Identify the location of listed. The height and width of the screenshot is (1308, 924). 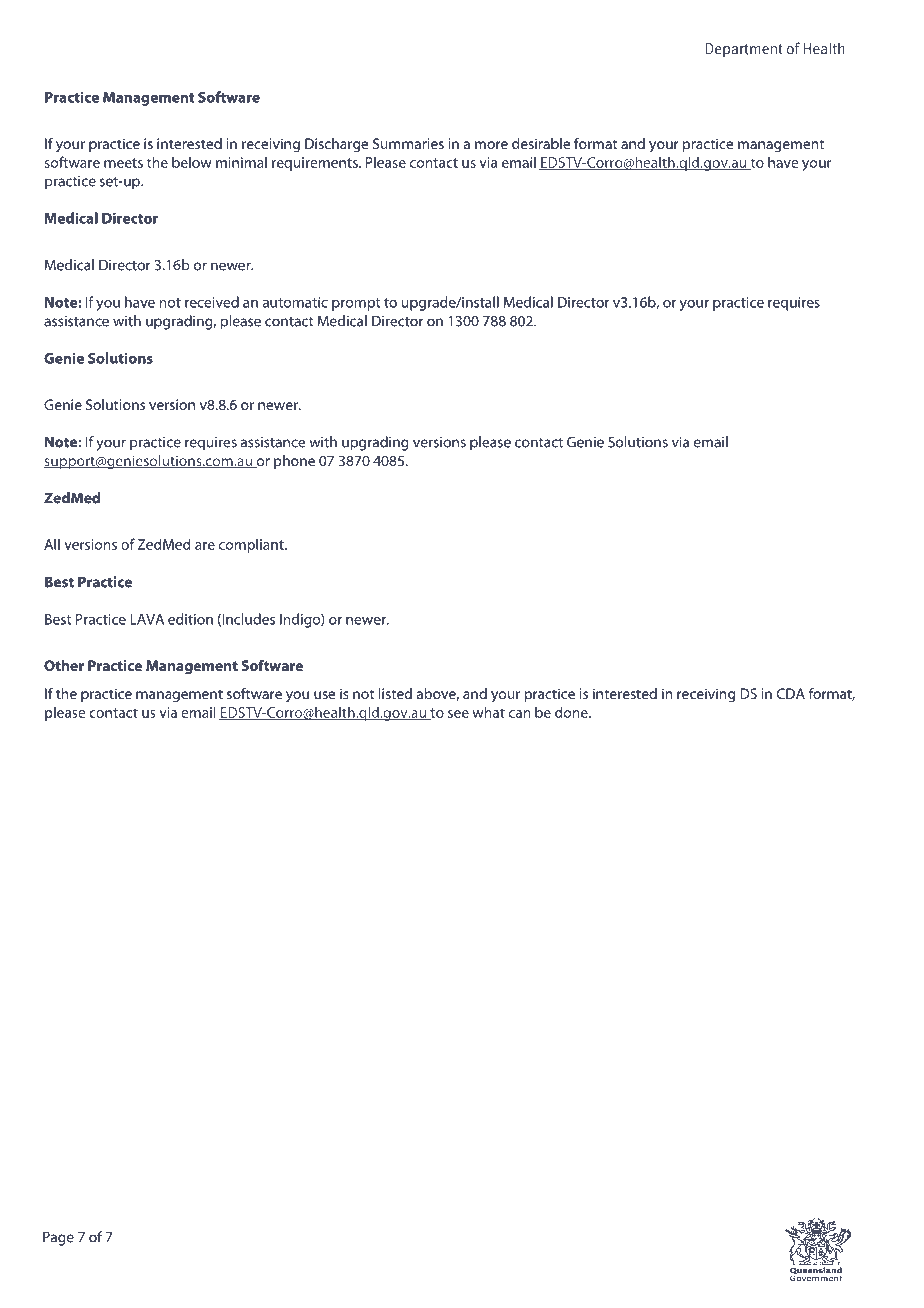
(395, 693).
